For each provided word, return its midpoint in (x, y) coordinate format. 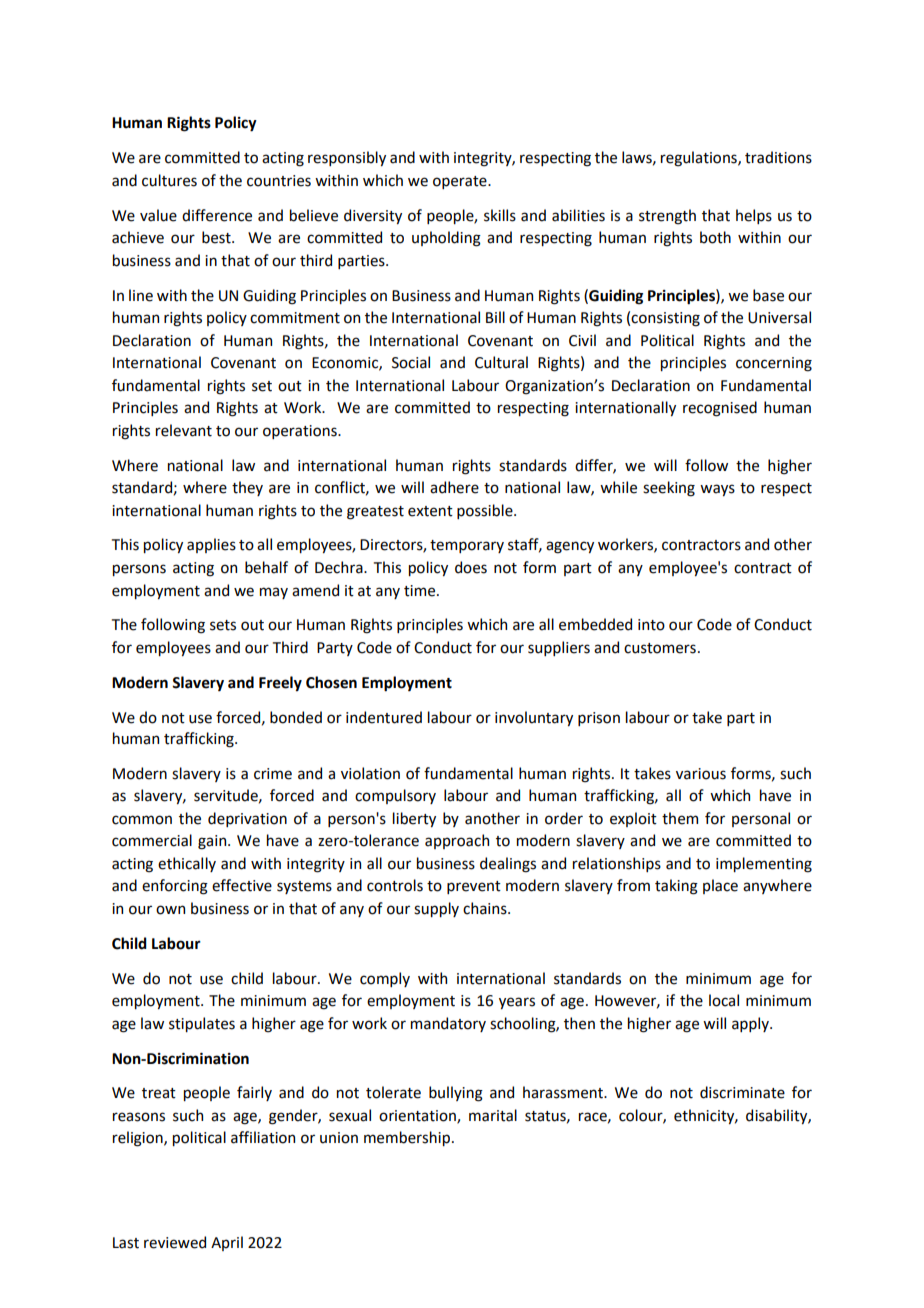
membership (407, 1138)
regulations (700, 159)
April (227, 1243)
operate (461, 182)
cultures (169, 180)
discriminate (742, 1092)
